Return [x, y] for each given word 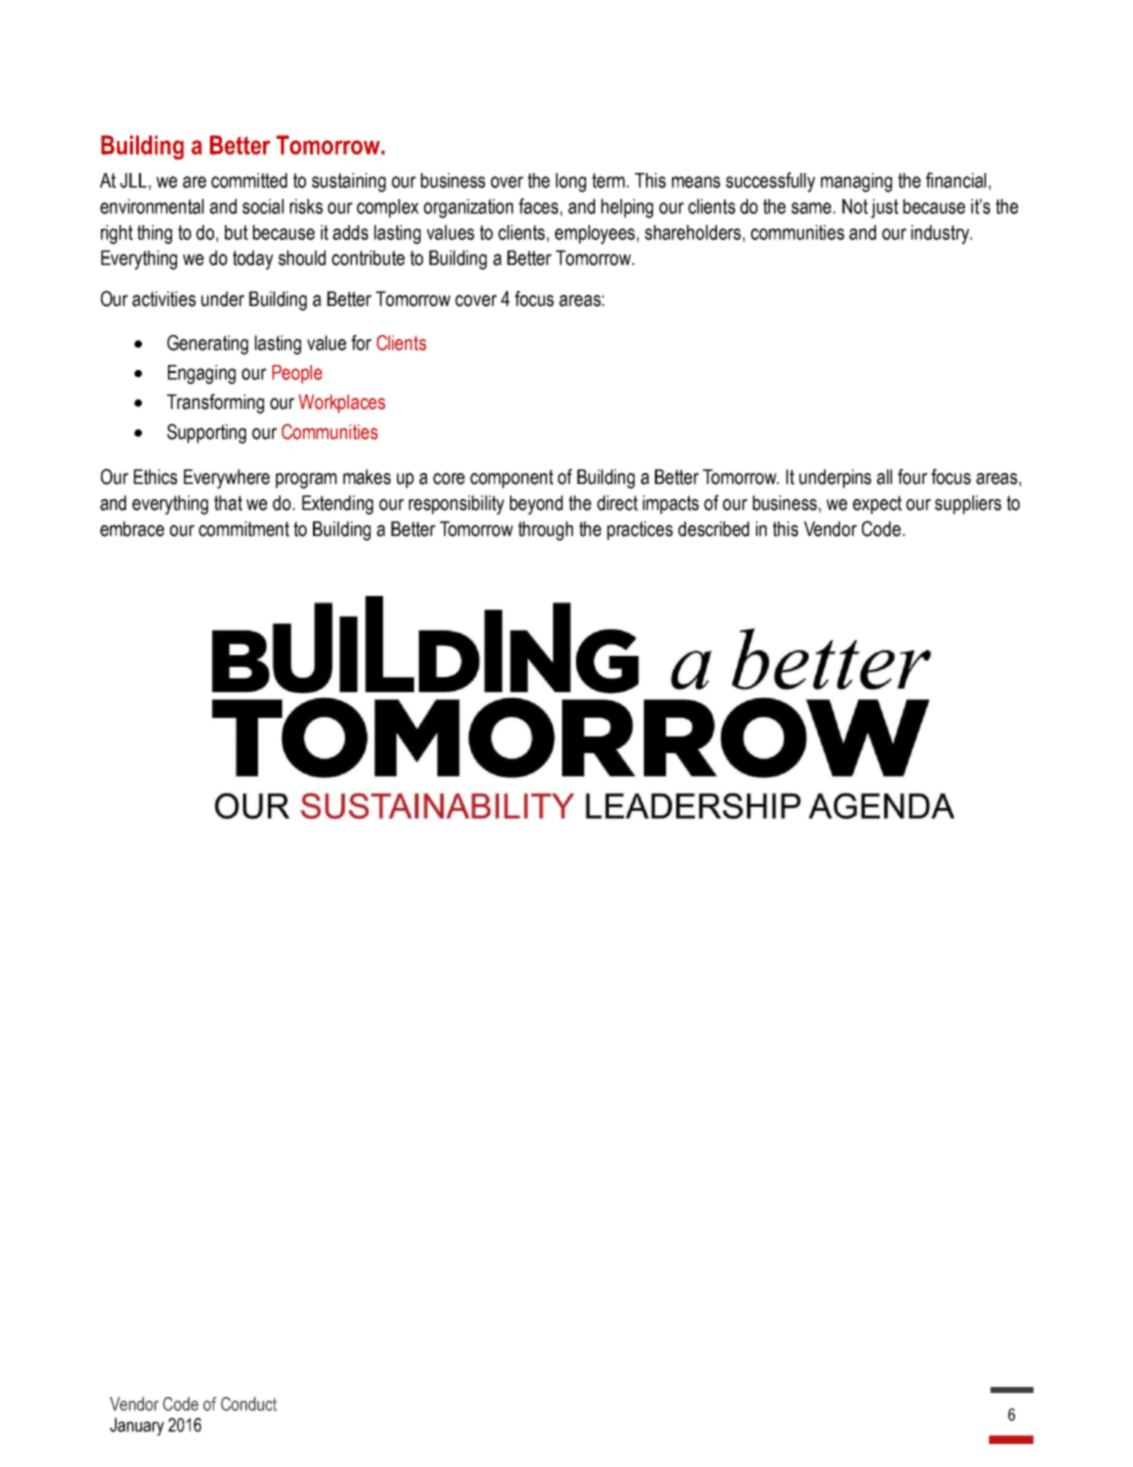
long [571, 182]
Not [855, 206]
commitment [244, 529]
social [263, 206]
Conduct [249, 1404]
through [545, 531]
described [713, 529]
